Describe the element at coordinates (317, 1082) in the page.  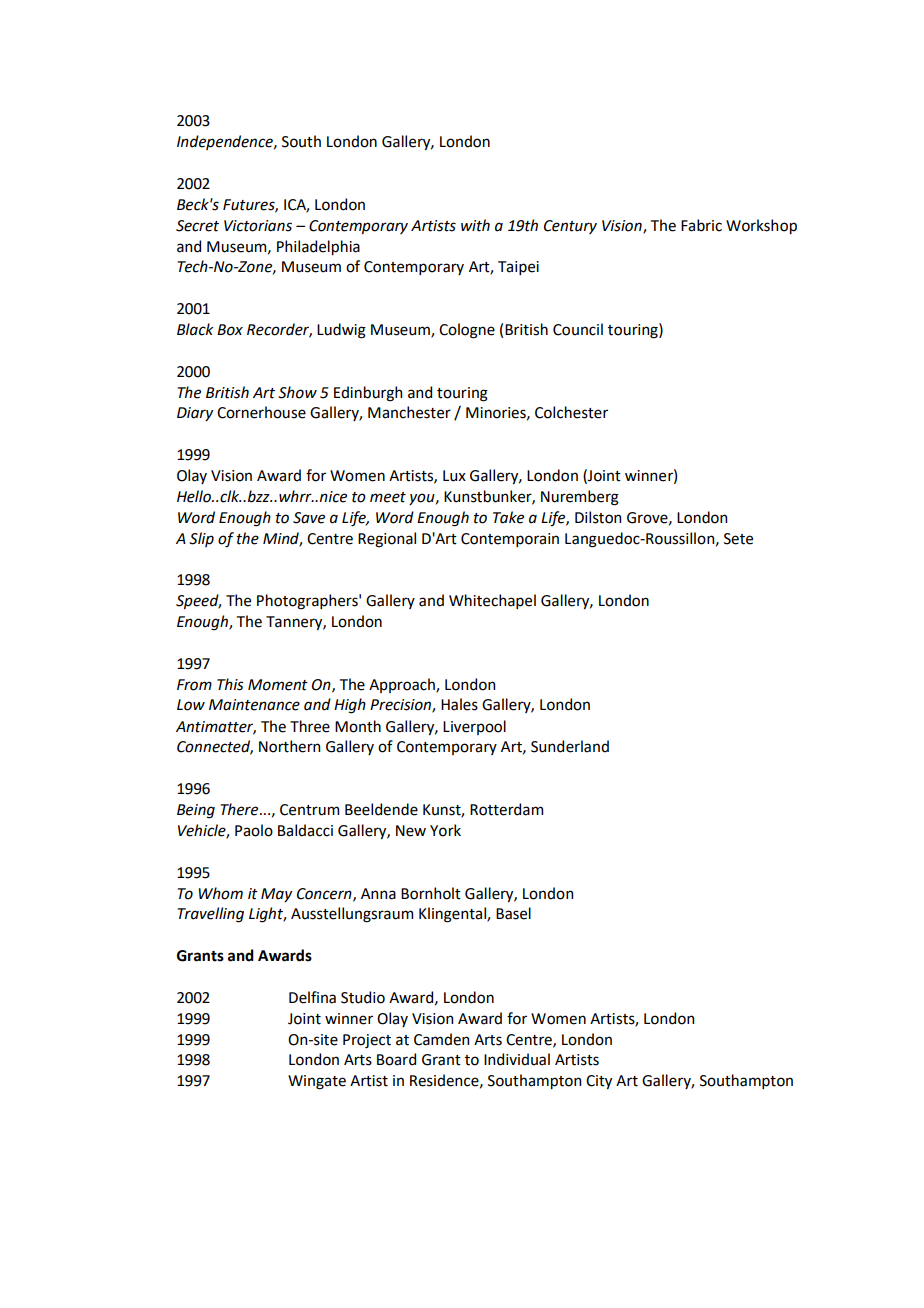
I see `Wingate` at that location.
